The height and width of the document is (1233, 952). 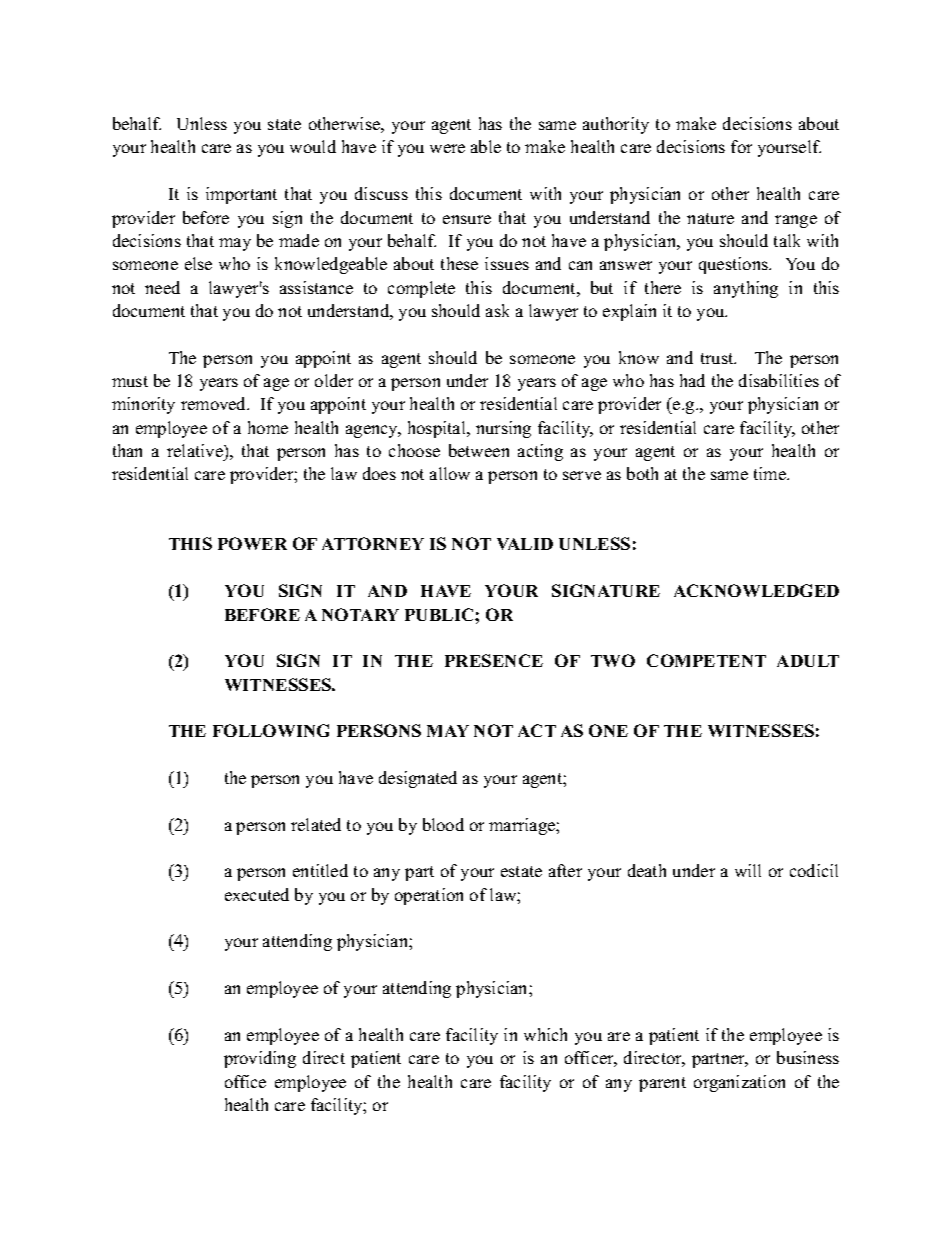 I want to click on COMPETENT, so click(x=706, y=660).
